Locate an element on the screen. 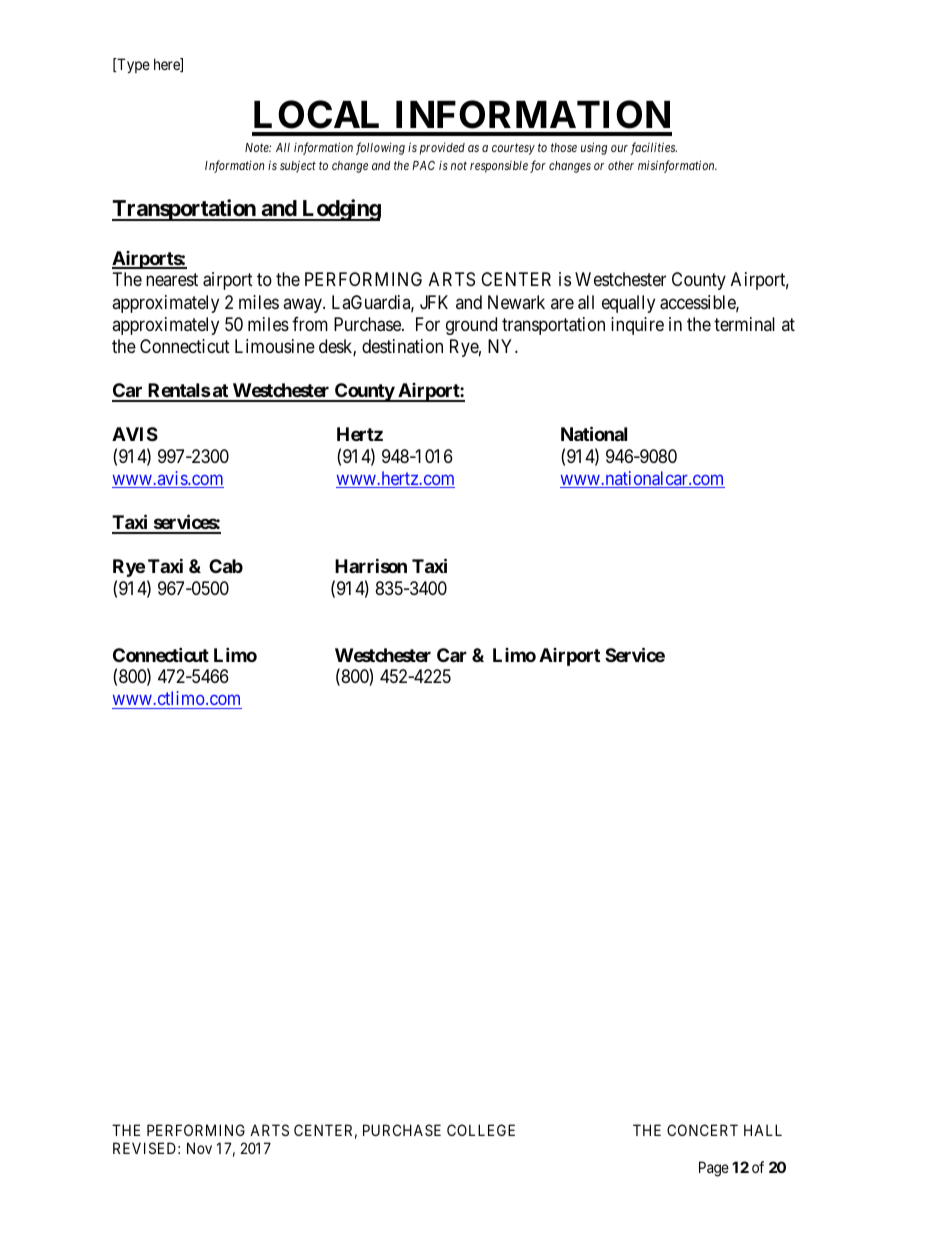 This screenshot has width=952, height=1233. provided is located at coordinates (442, 148).
